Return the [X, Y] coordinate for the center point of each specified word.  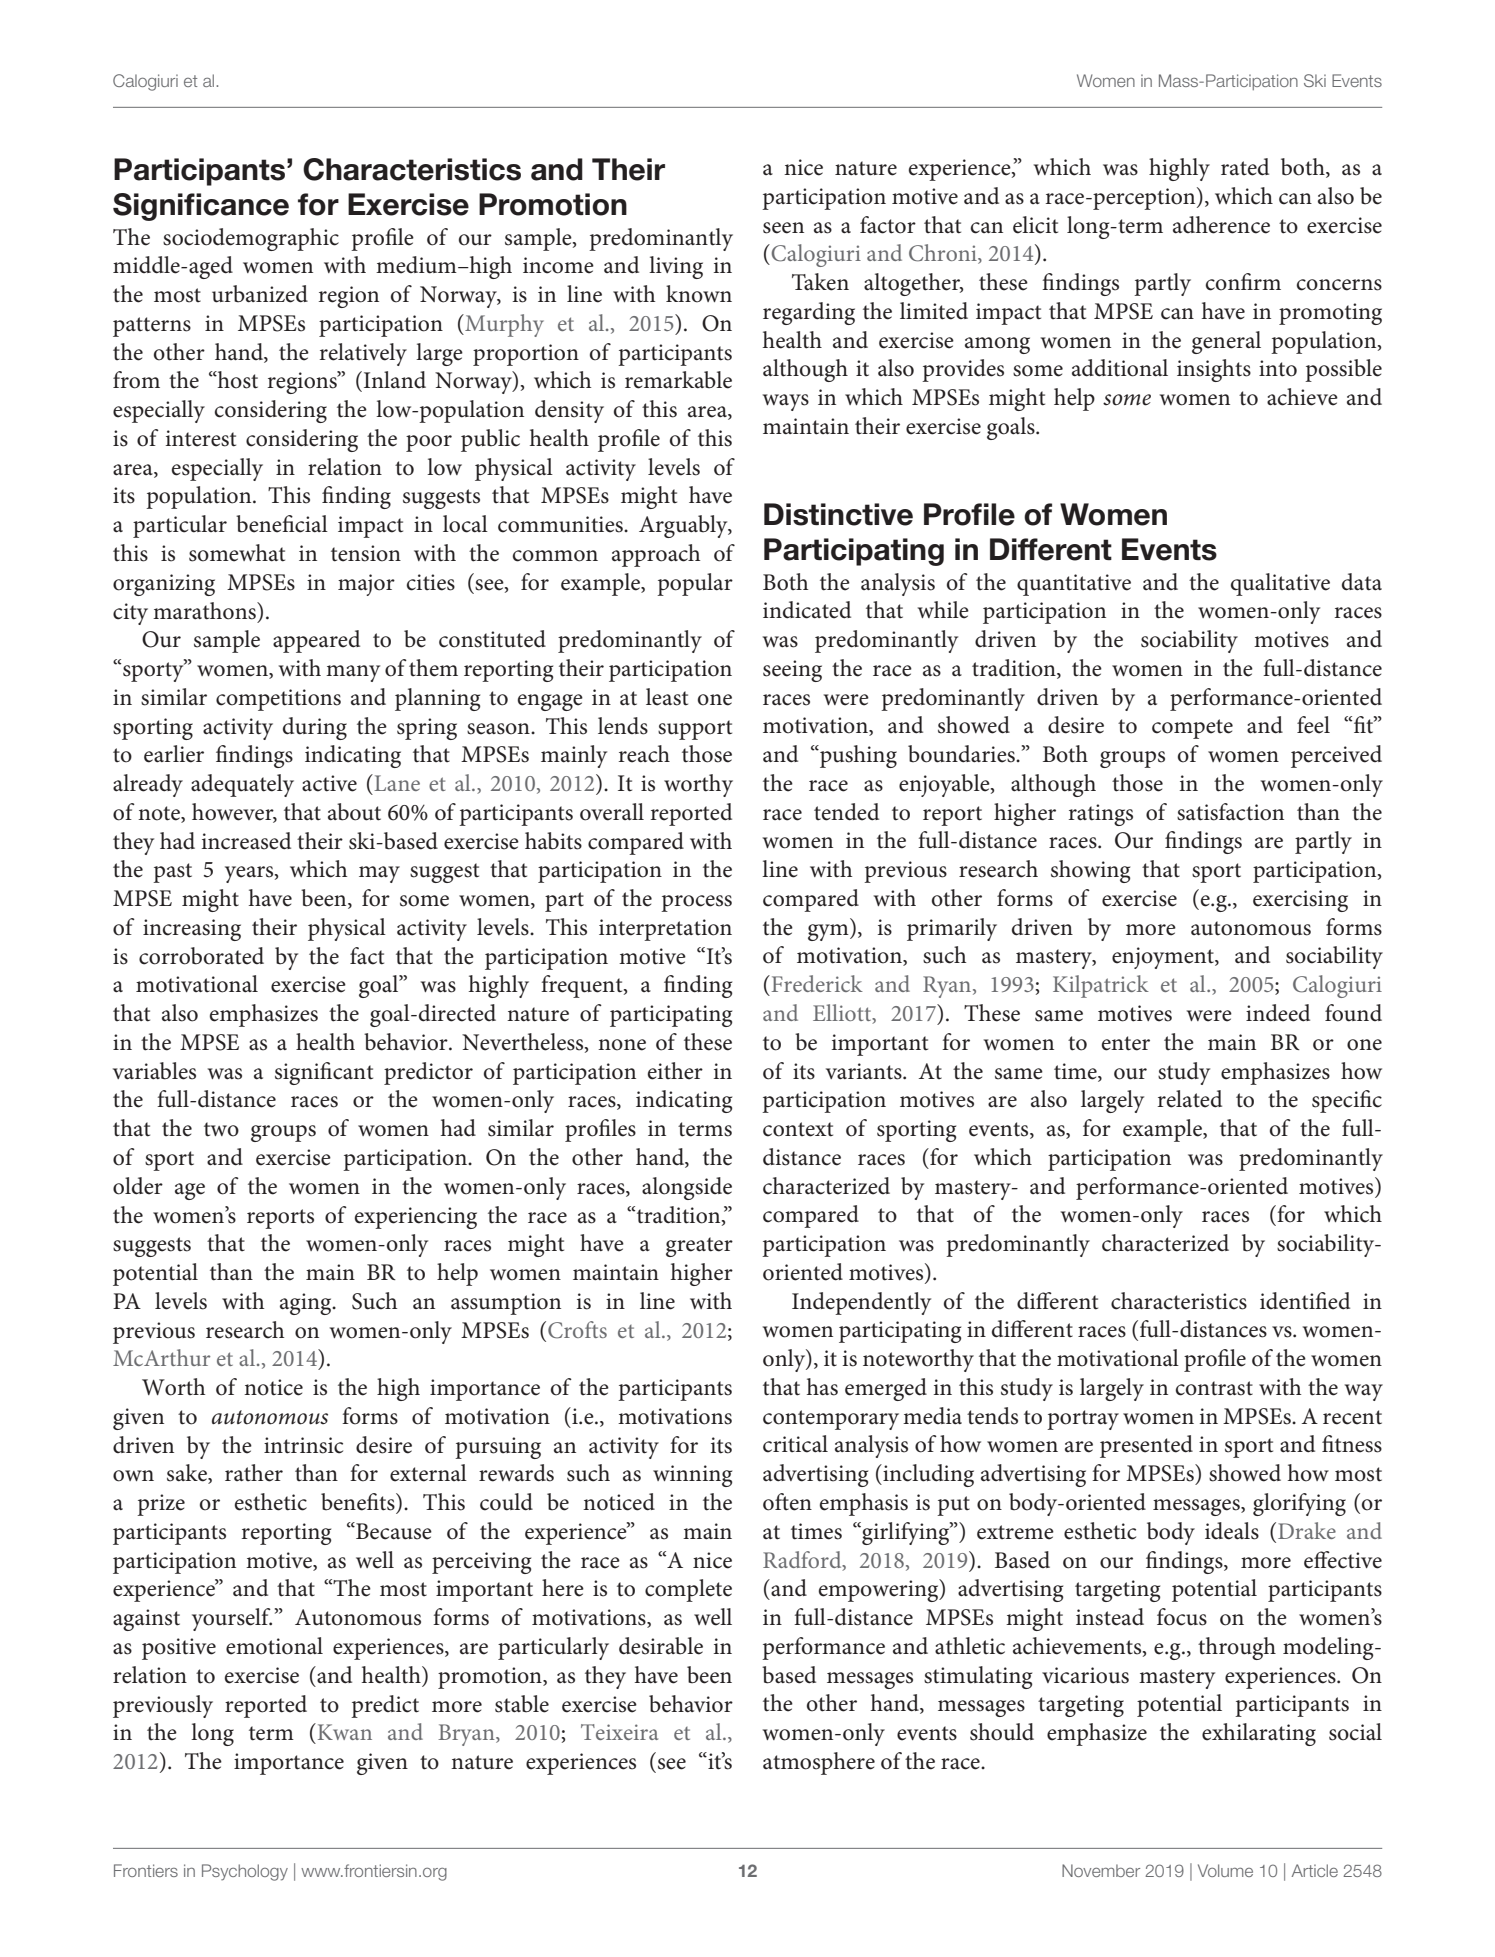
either [675, 1071]
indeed [1278, 1013]
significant [324, 1073]
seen [783, 228]
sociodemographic [251, 239]
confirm [1243, 282]
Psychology [245, 1872]
